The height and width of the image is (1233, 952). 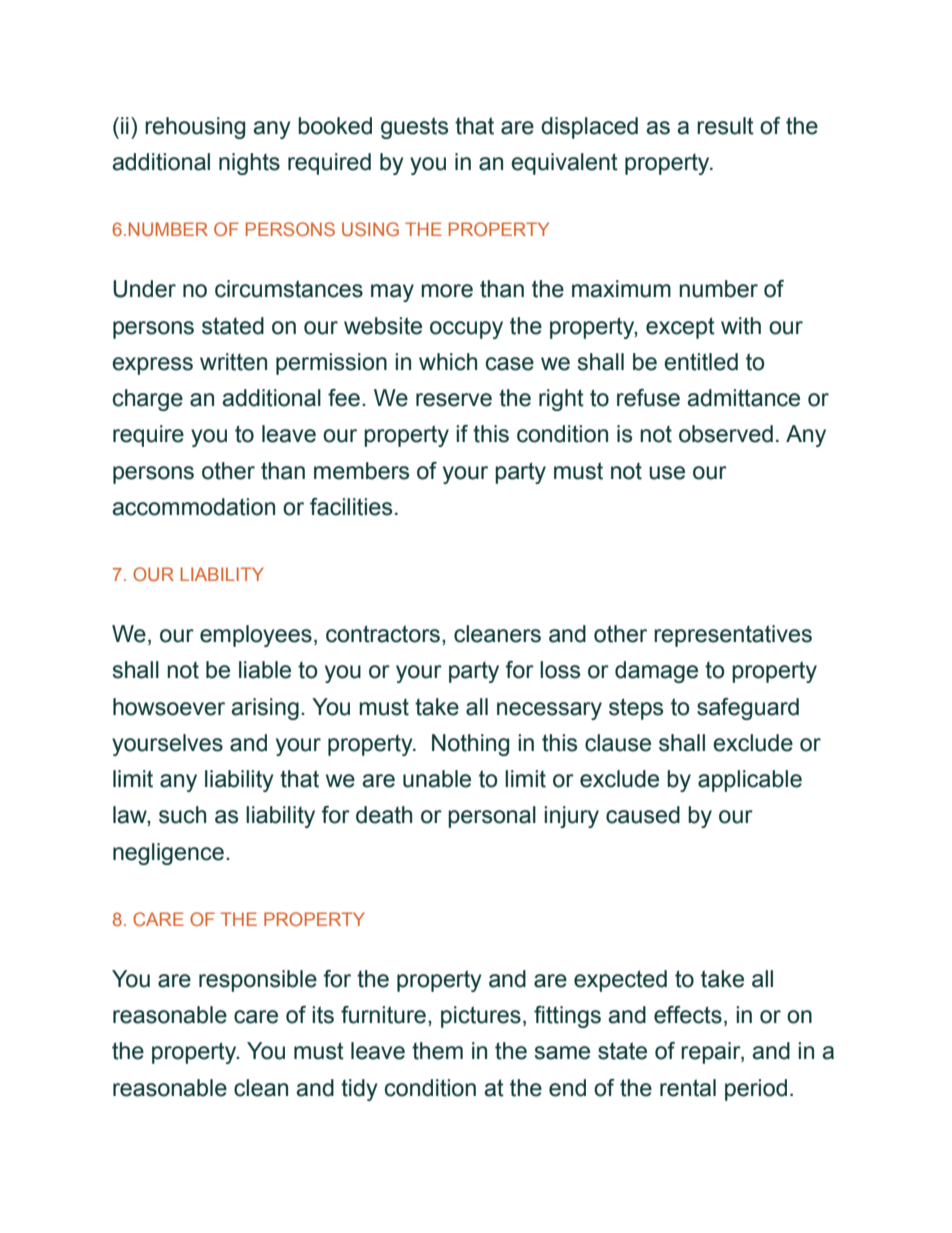 I want to click on nights, so click(x=249, y=164).
